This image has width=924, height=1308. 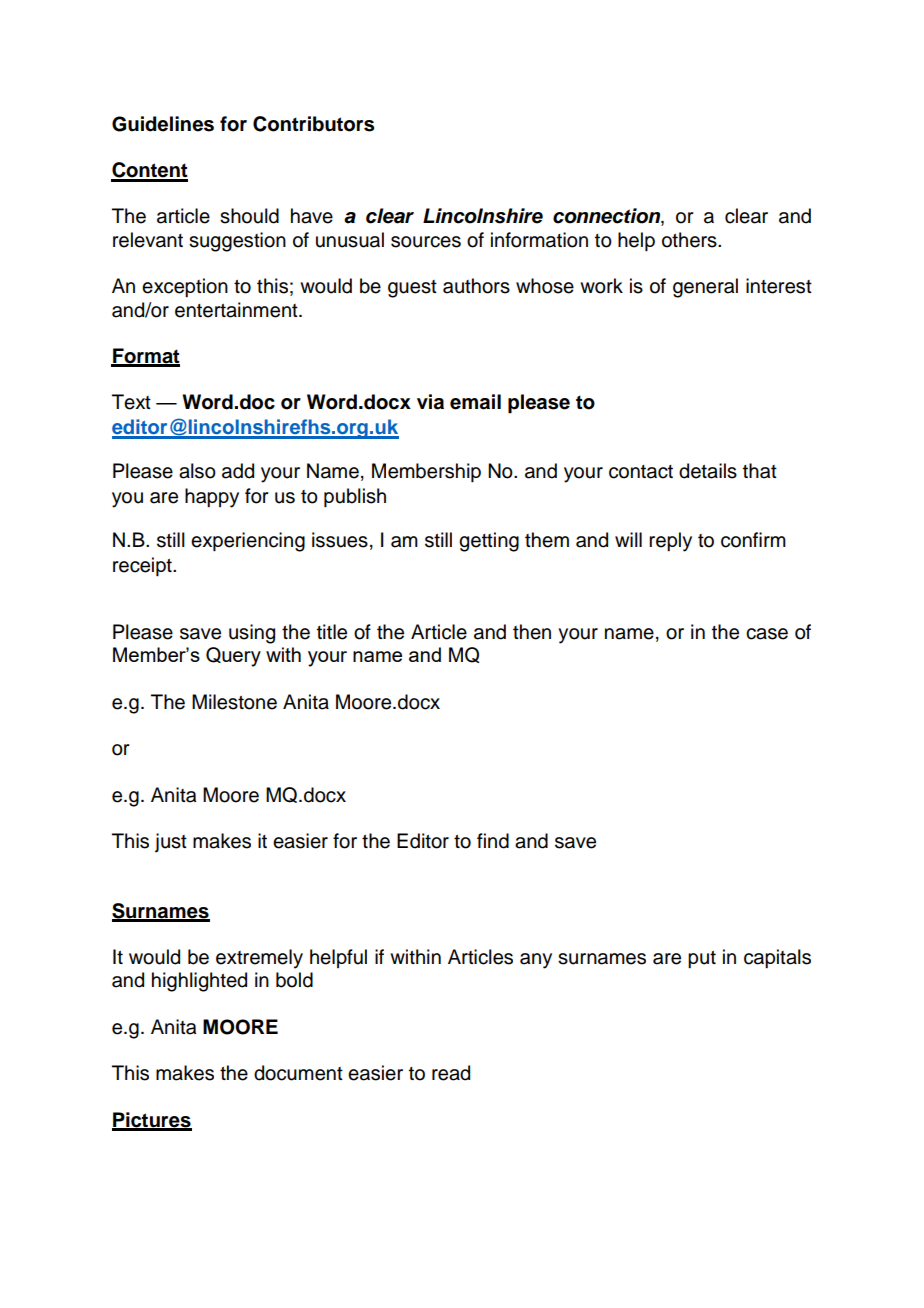 I want to click on others, so click(x=690, y=240).
